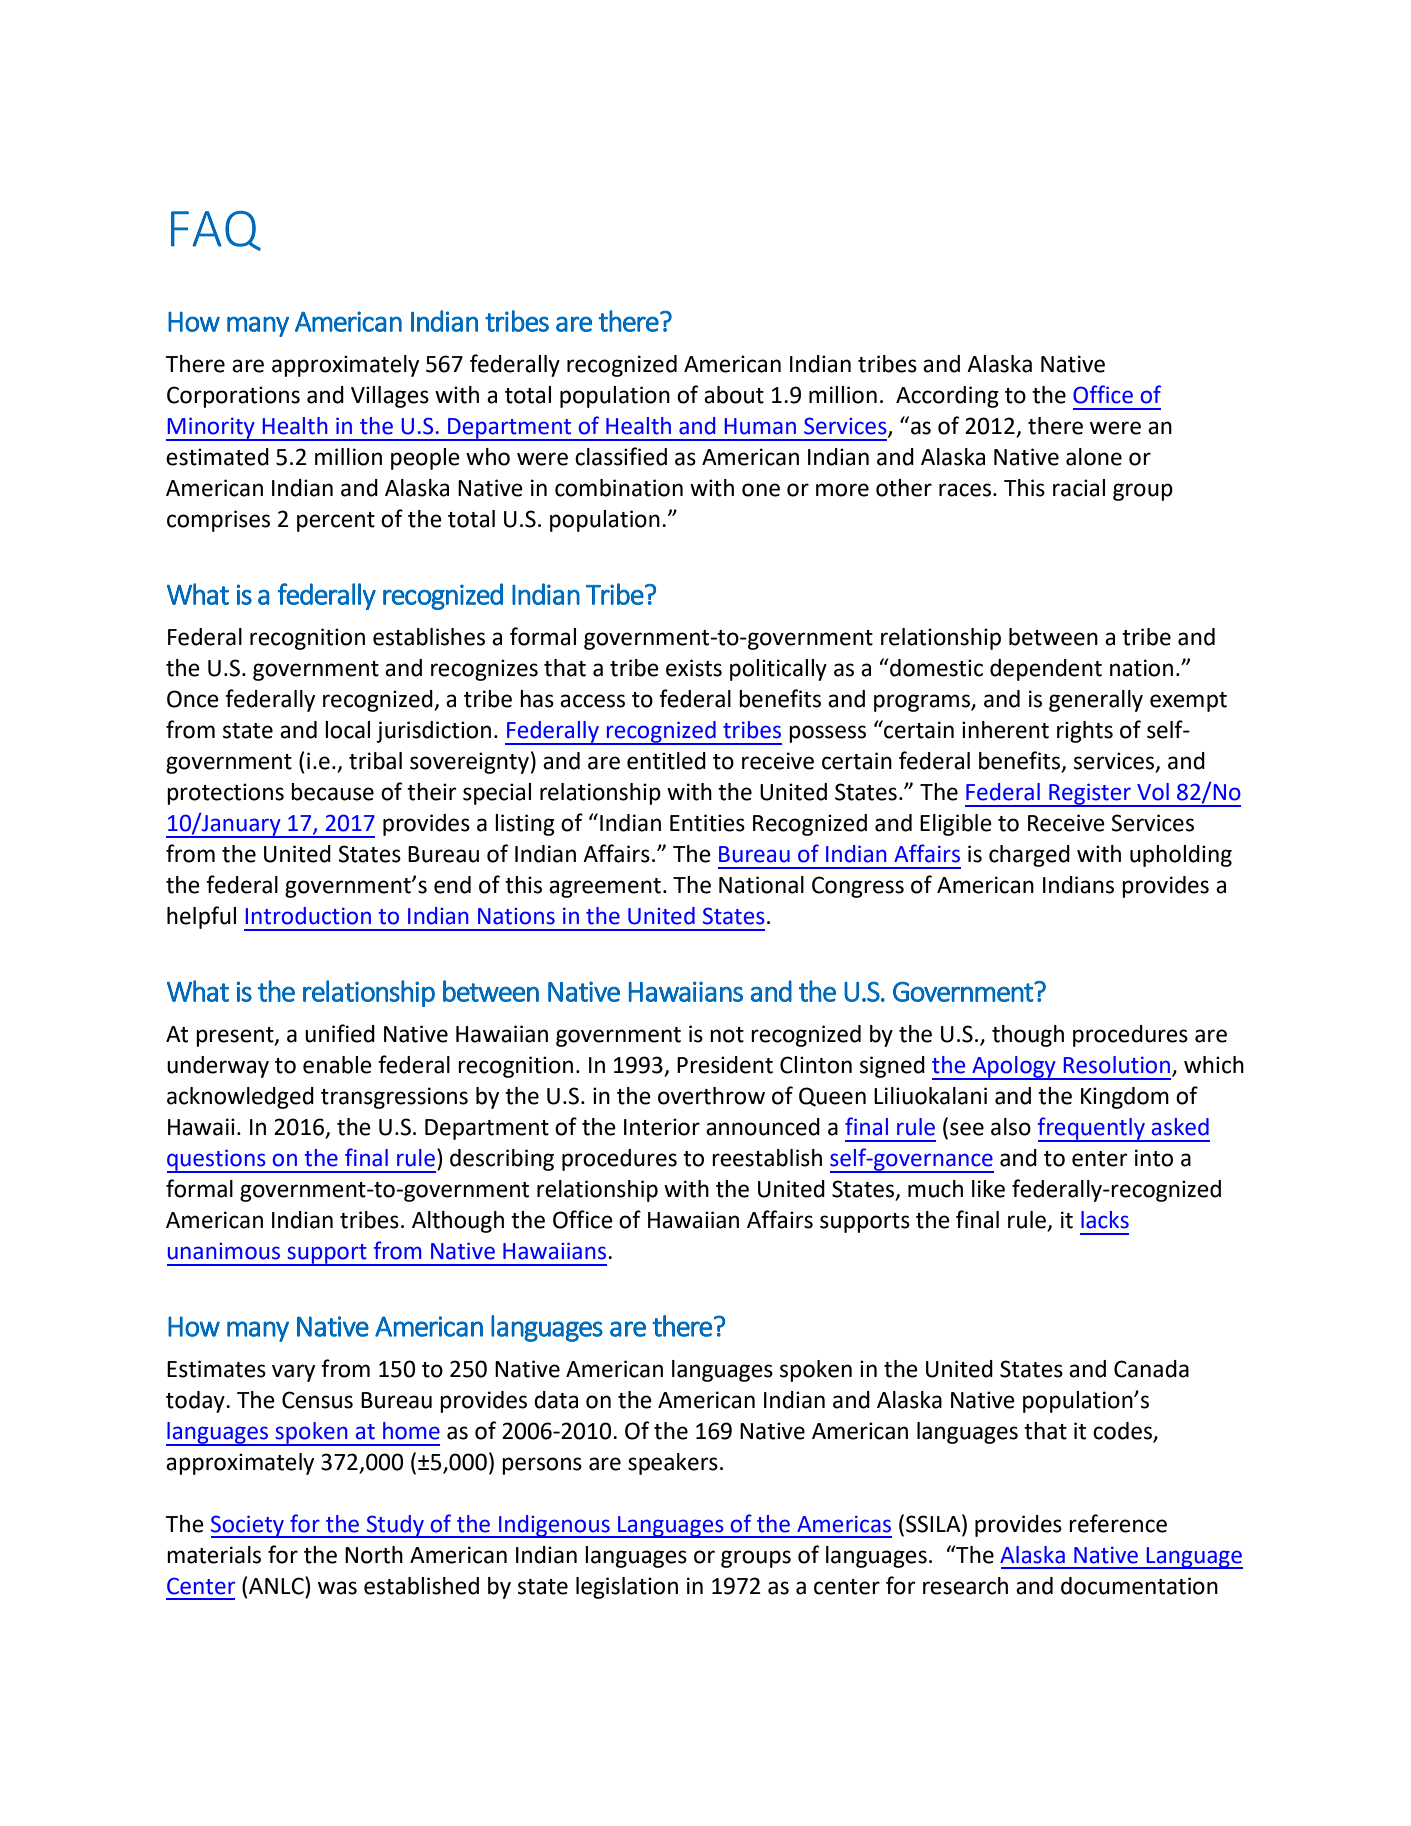 The width and height of the screenshot is (1411, 1826). Describe the element at coordinates (336, 522) in the screenshot. I see `percent` at that location.
